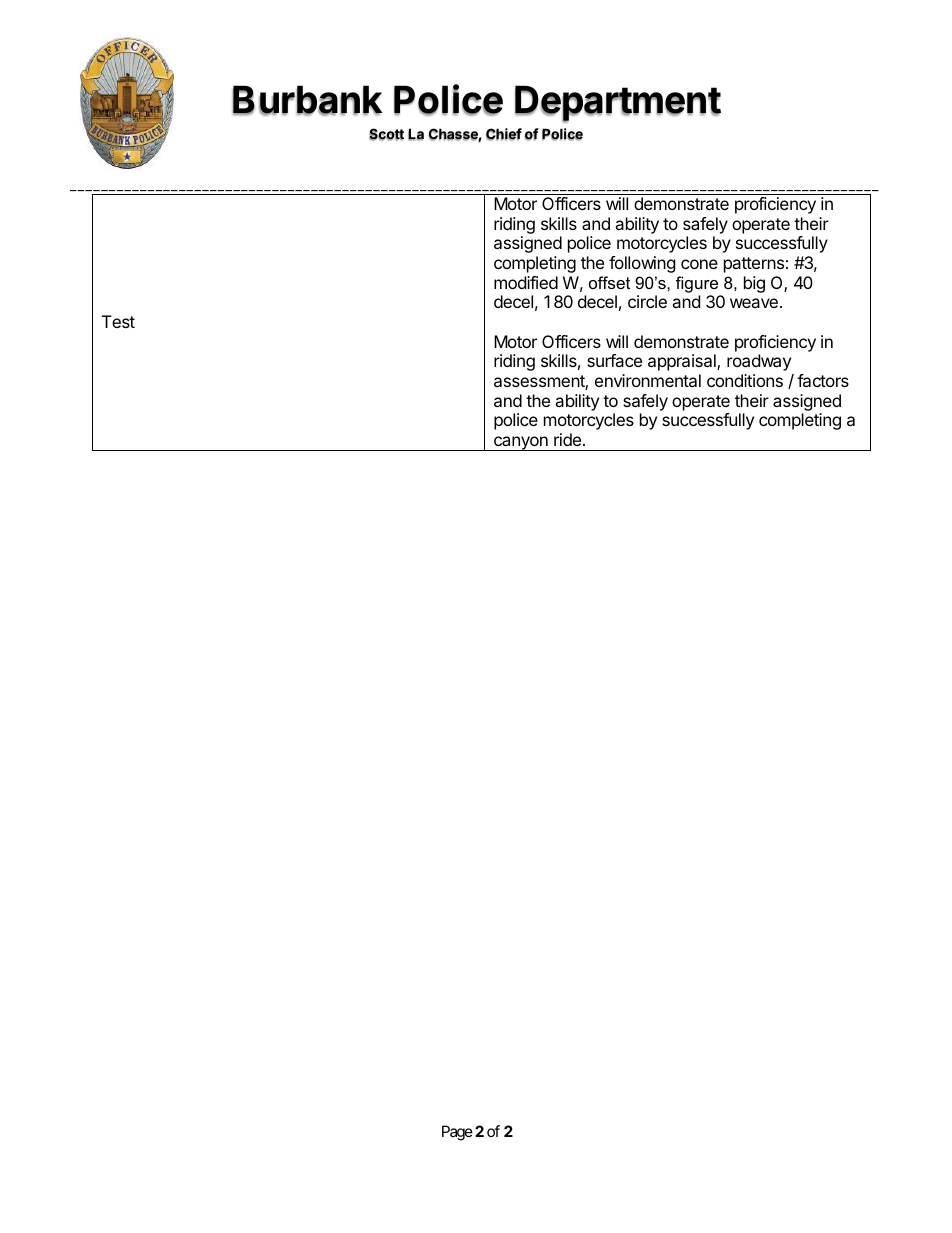  Describe the element at coordinates (618, 104) in the image. I see `Department` at that location.
